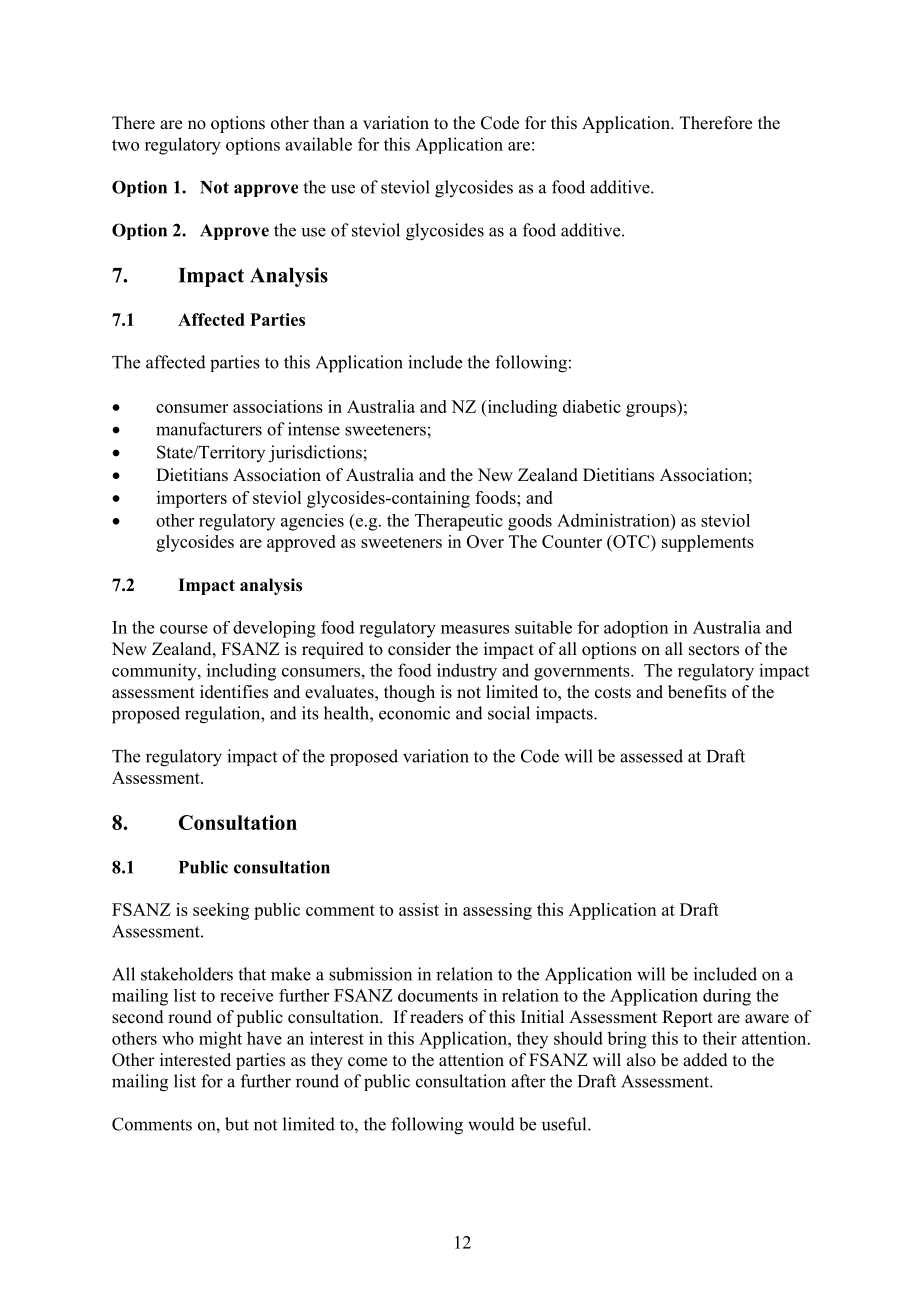 The width and height of the screenshot is (924, 1308). I want to click on but, so click(237, 1124).
